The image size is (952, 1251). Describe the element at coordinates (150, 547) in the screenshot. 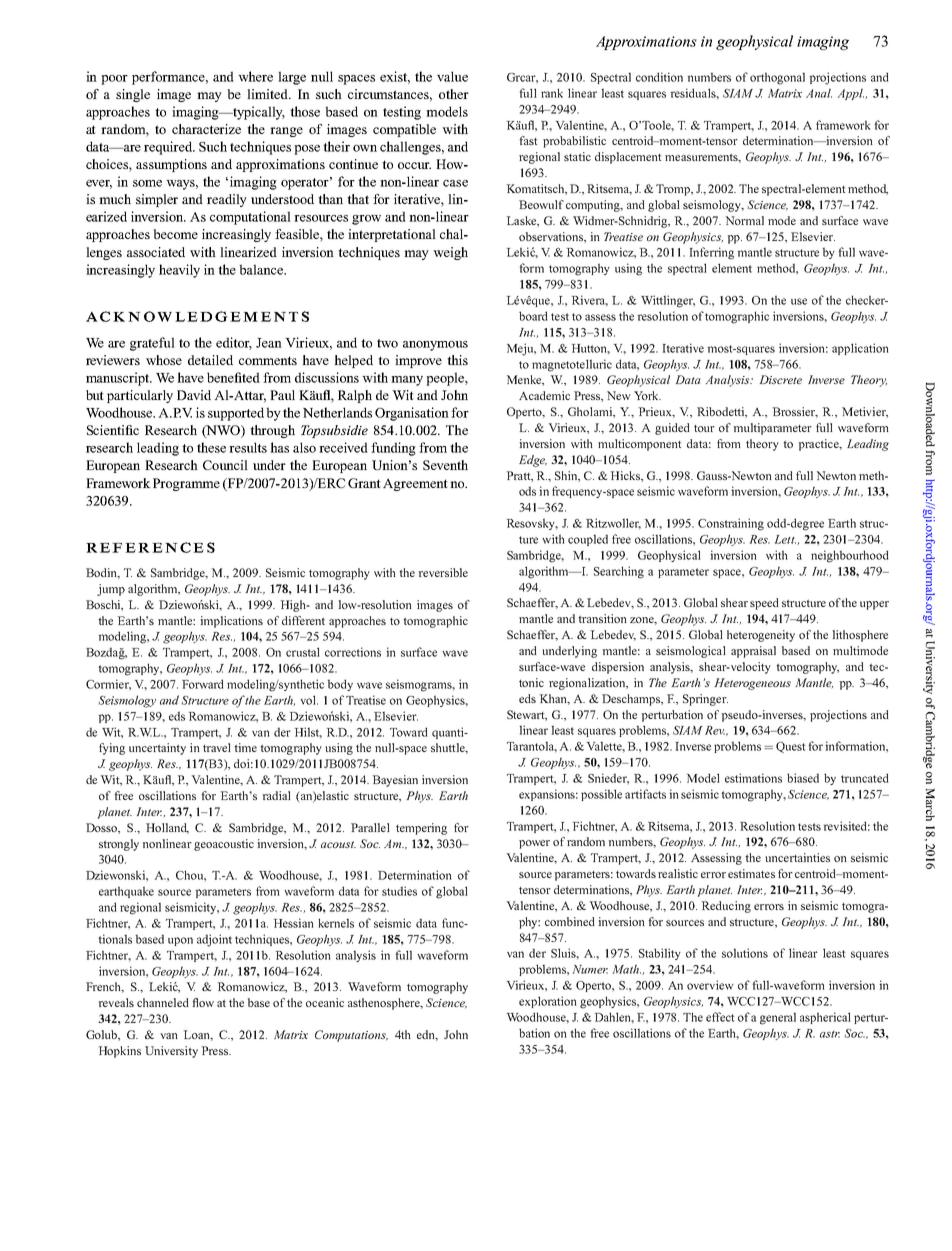

I see `REFERENCES` at that location.
